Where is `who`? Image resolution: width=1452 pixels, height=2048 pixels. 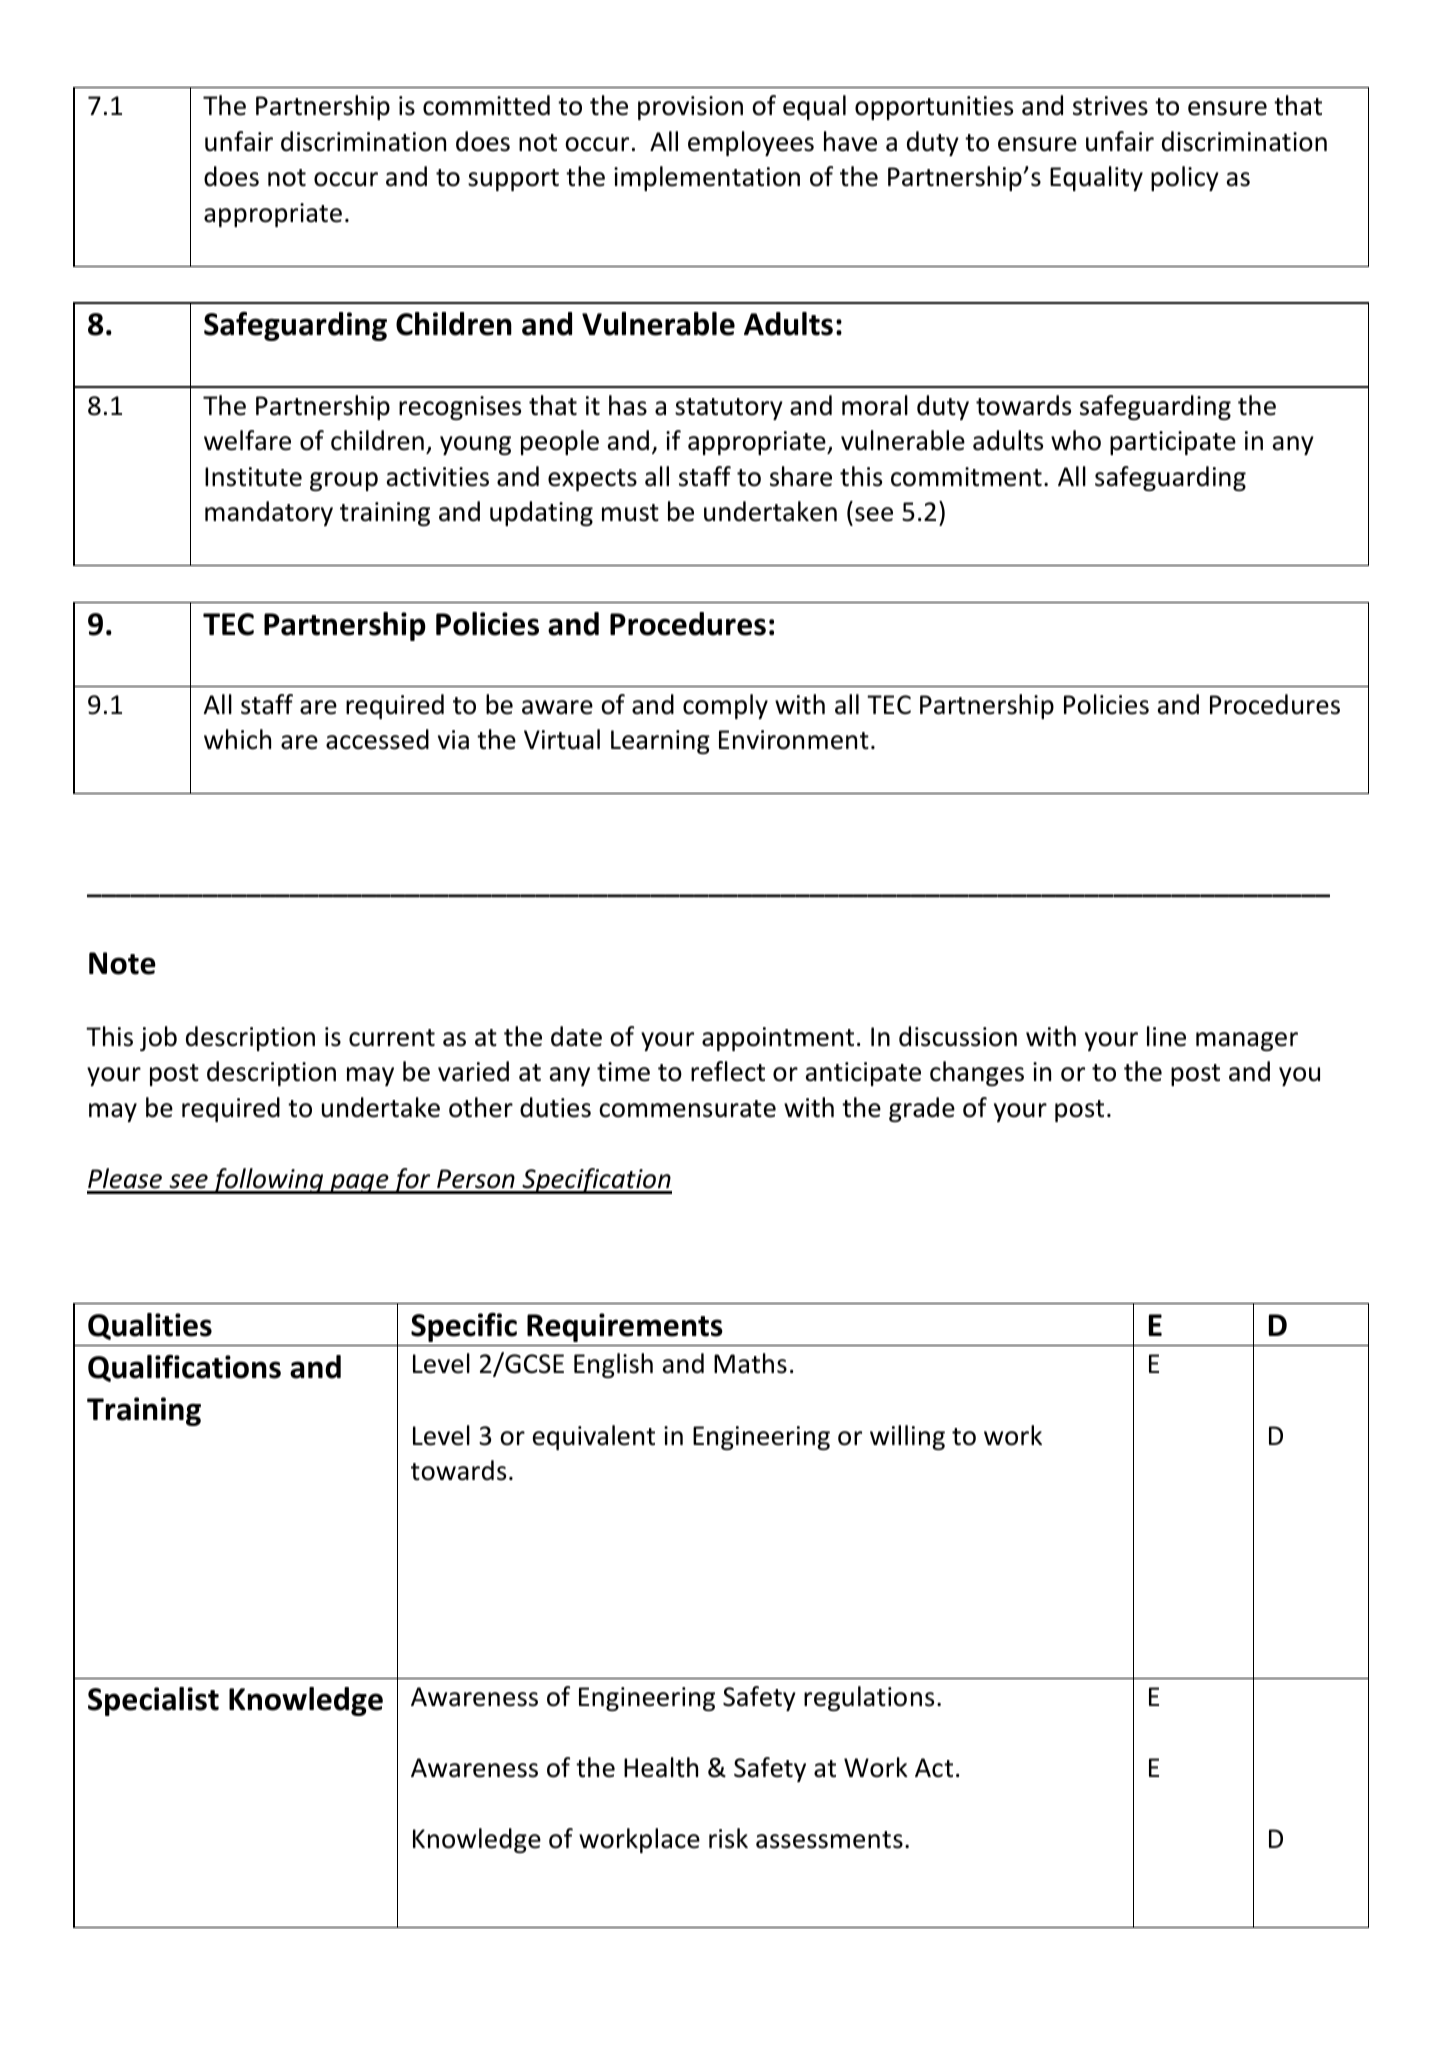 who is located at coordinates (1076, 440).
